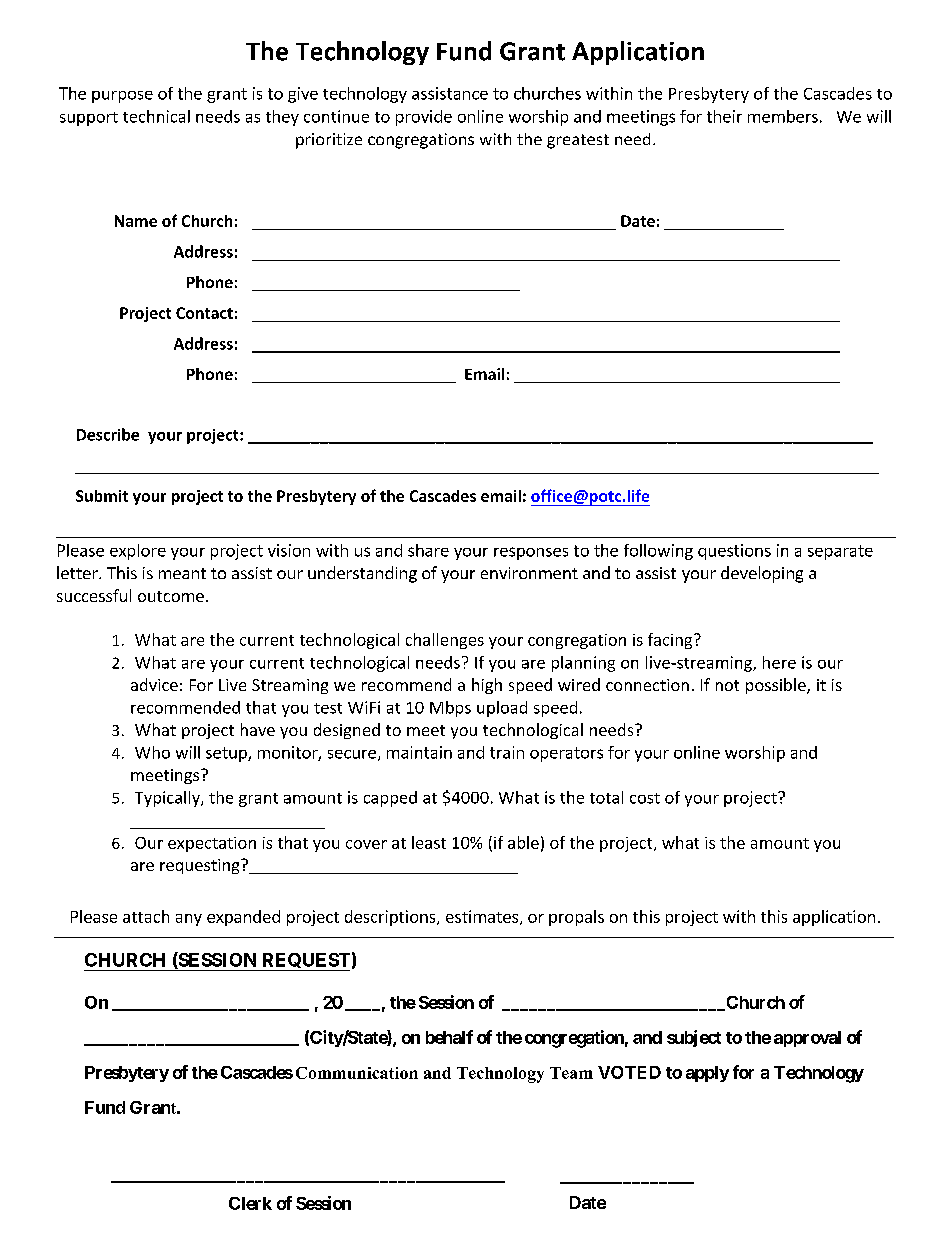 This screenshot has height=1233, width=952. I want to click on advice, so click(154, 684).
